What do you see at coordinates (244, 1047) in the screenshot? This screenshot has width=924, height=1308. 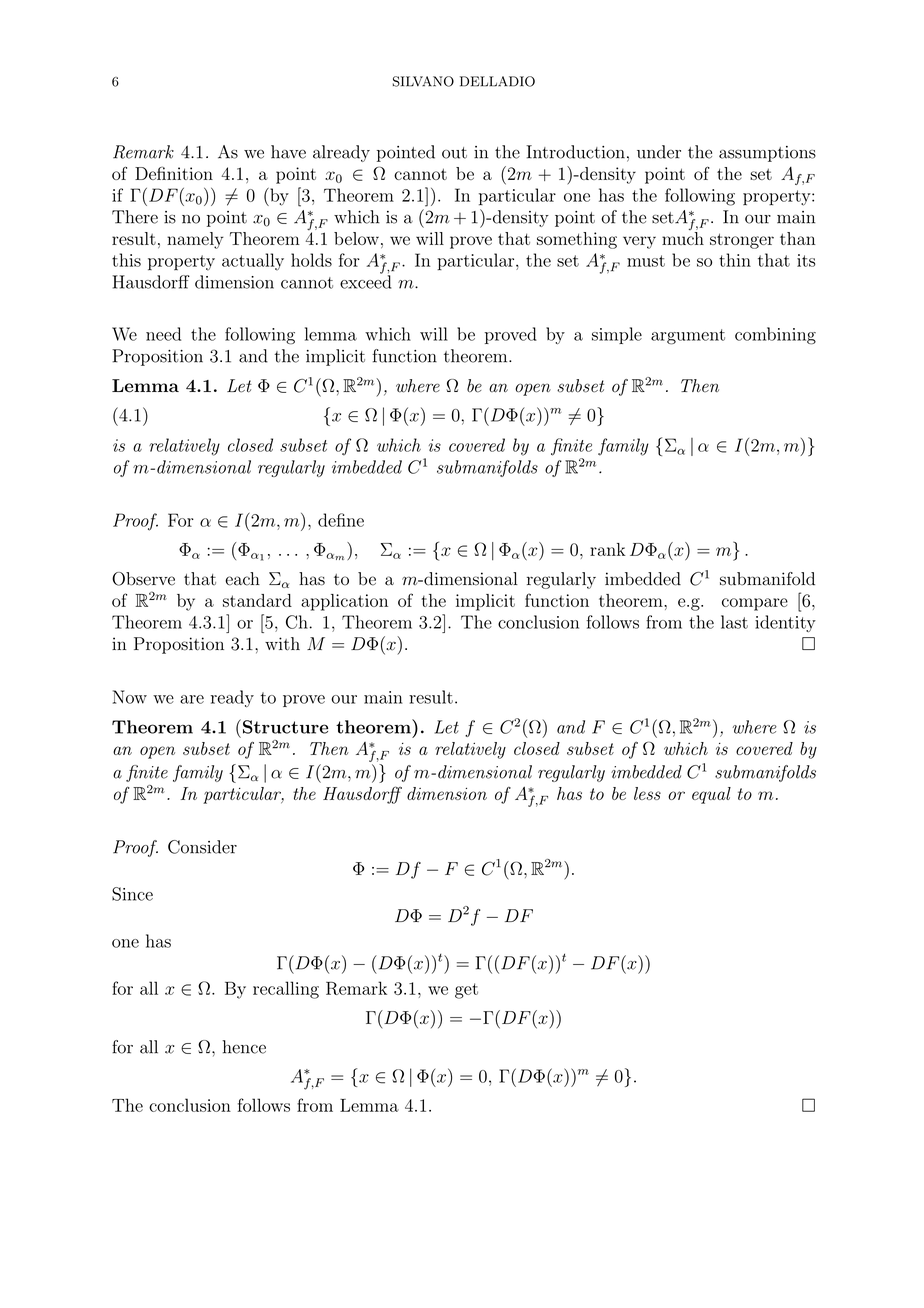 I see `hence` at bounding box center [244, 1047].
